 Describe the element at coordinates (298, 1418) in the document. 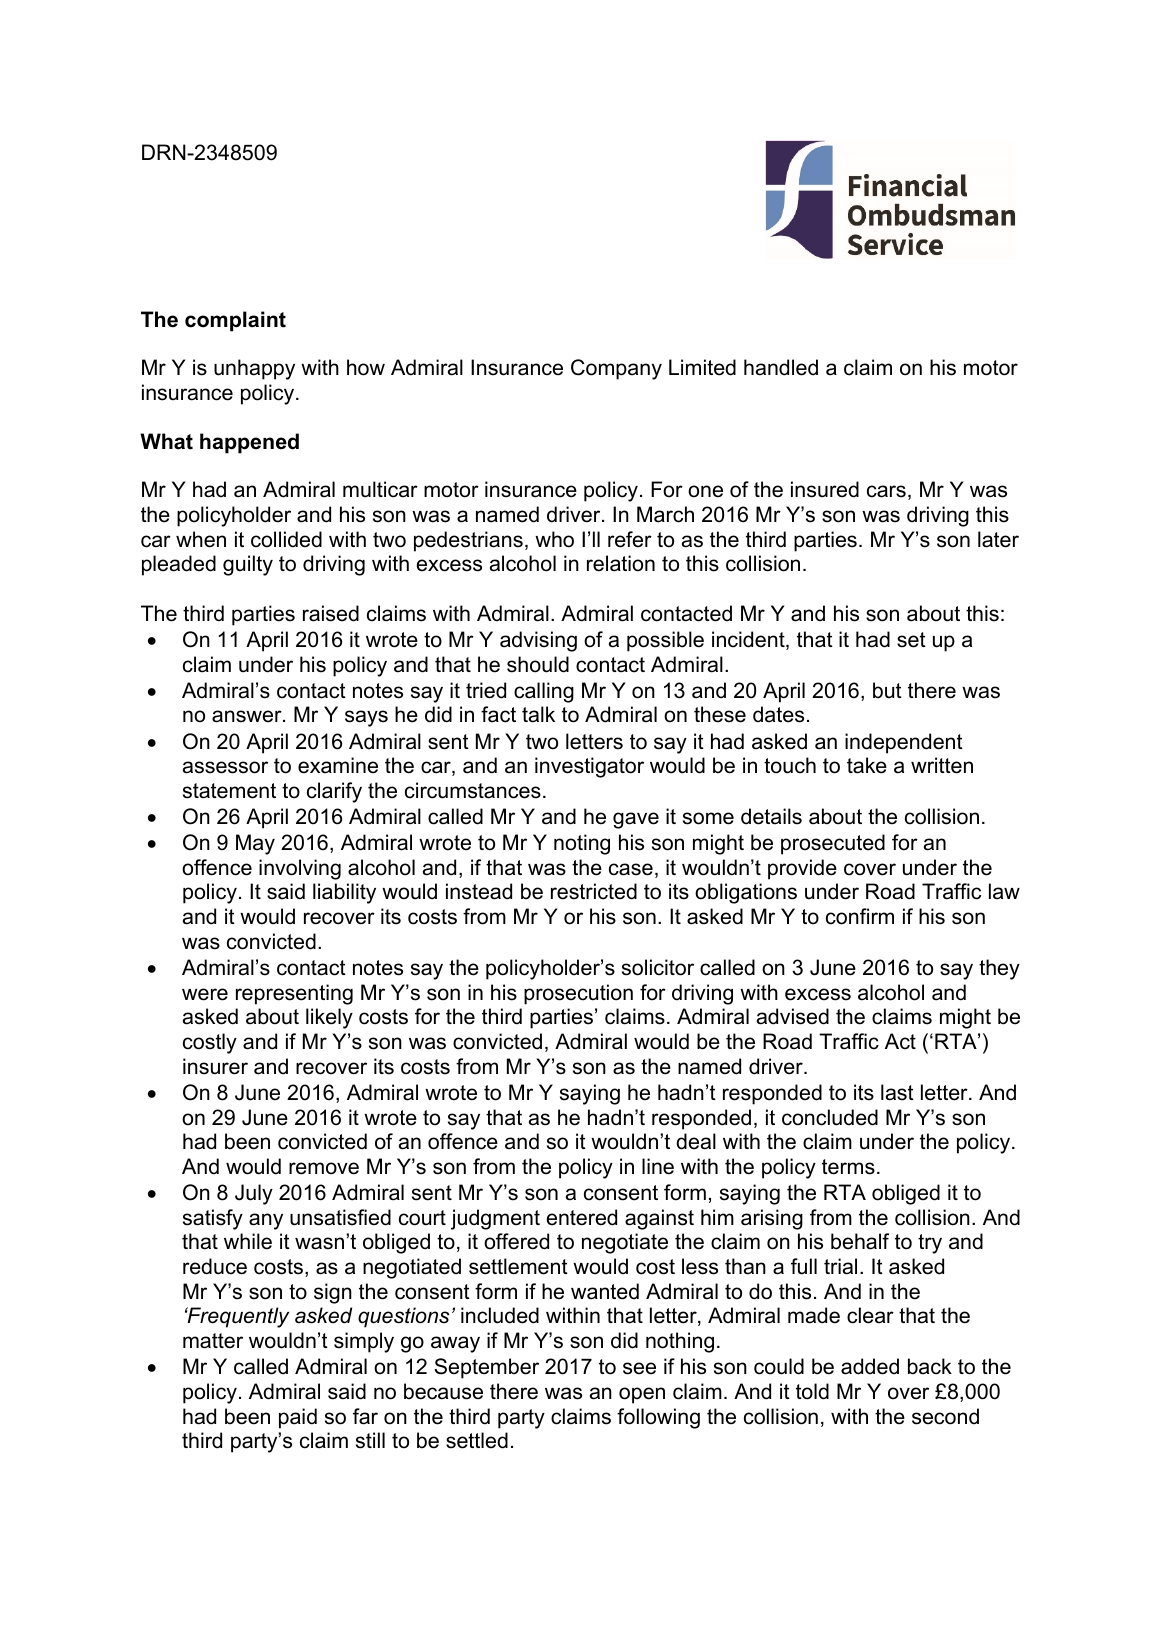

I see `paid` at that location.
